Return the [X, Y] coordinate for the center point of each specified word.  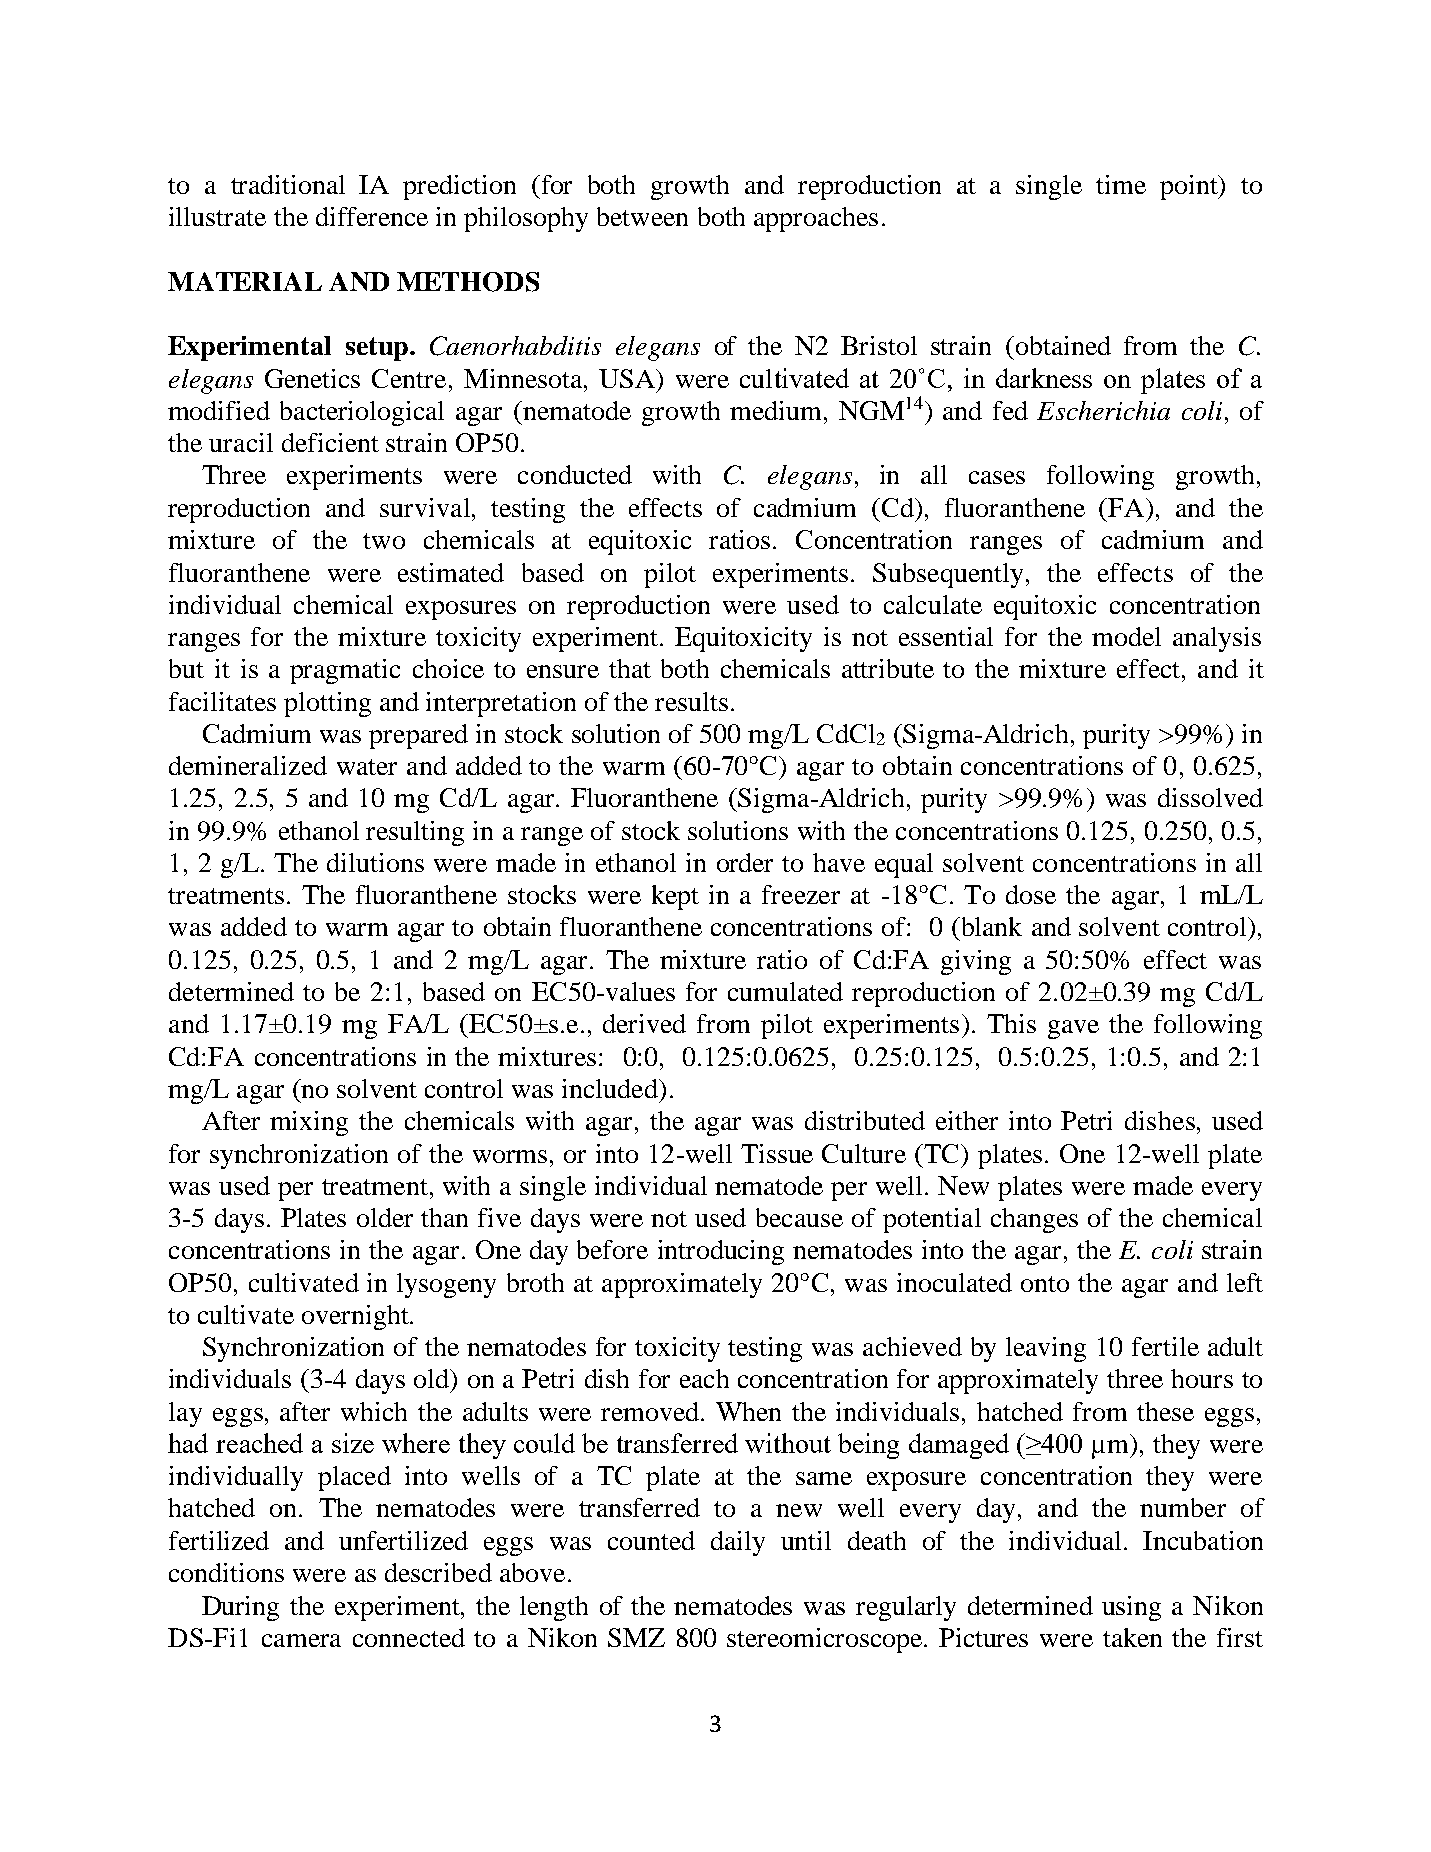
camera [301, 1640]
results [691, 701]
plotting [327, 704]
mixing [309, 1123]
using [1131, 1608]
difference [372, 216]
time [1121, 184]
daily [738, 1543]
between [642, 216]
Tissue [777, 1153]
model [1126, 636]
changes [1034, 1220]
